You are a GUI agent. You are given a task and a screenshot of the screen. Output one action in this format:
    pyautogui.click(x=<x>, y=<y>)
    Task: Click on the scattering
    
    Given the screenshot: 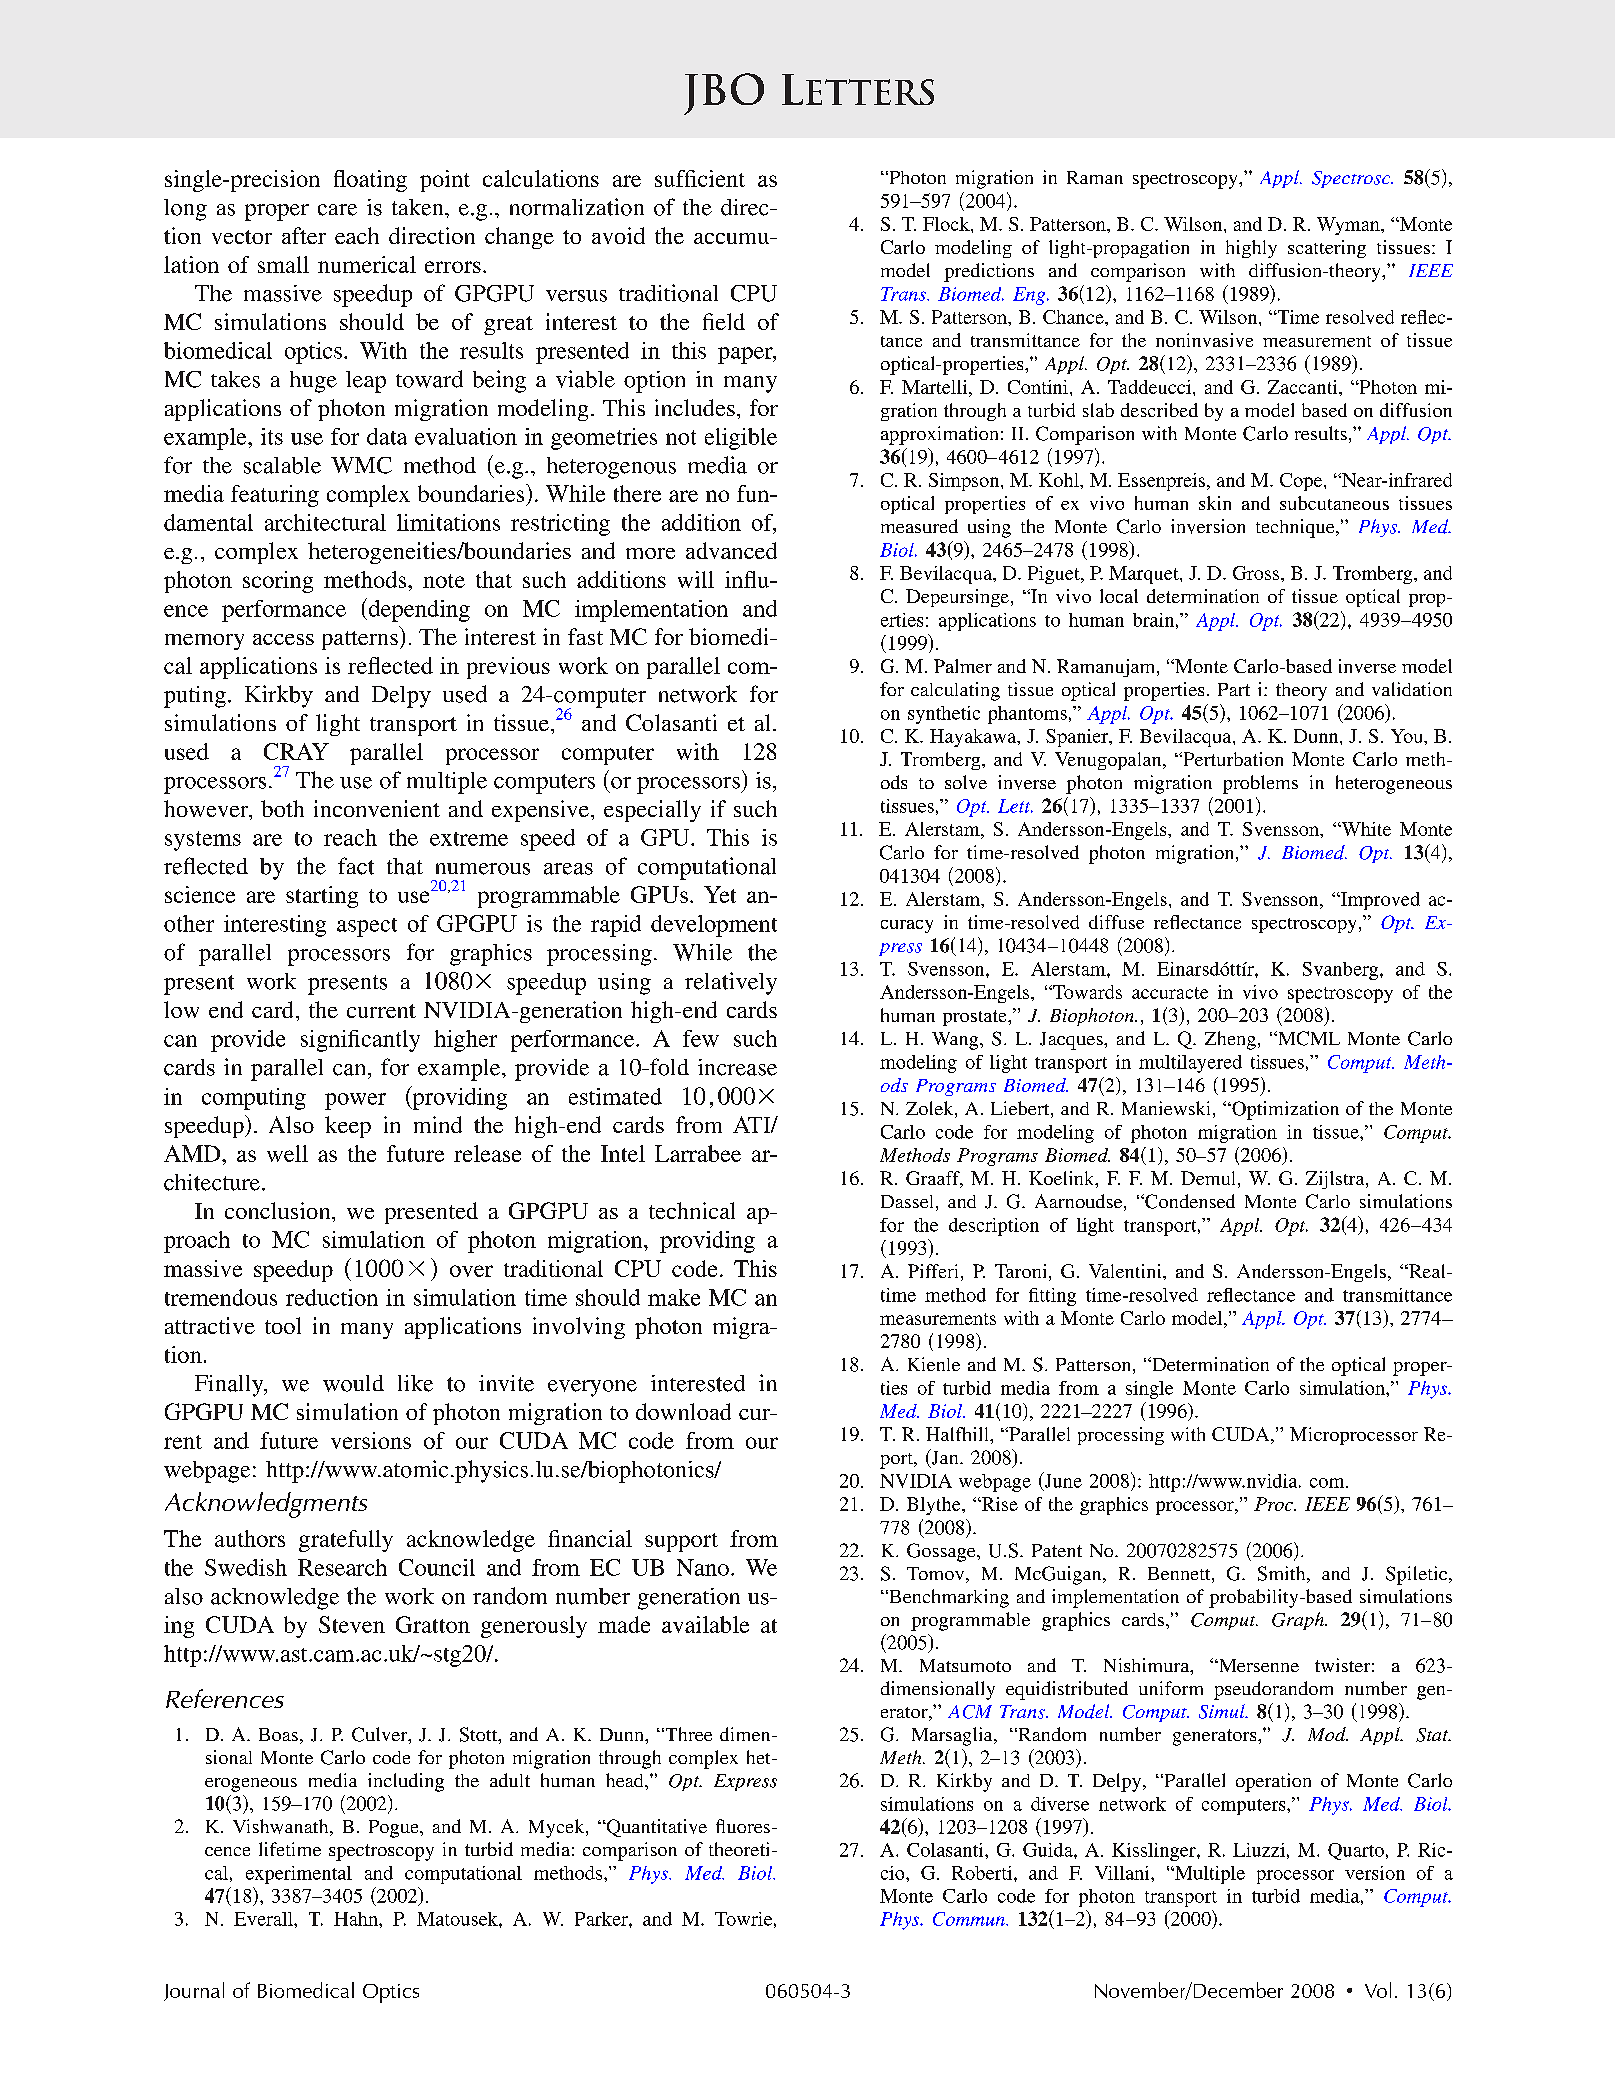 What is the action you would take?
    pyautogui.click(x=1327, y=249)
